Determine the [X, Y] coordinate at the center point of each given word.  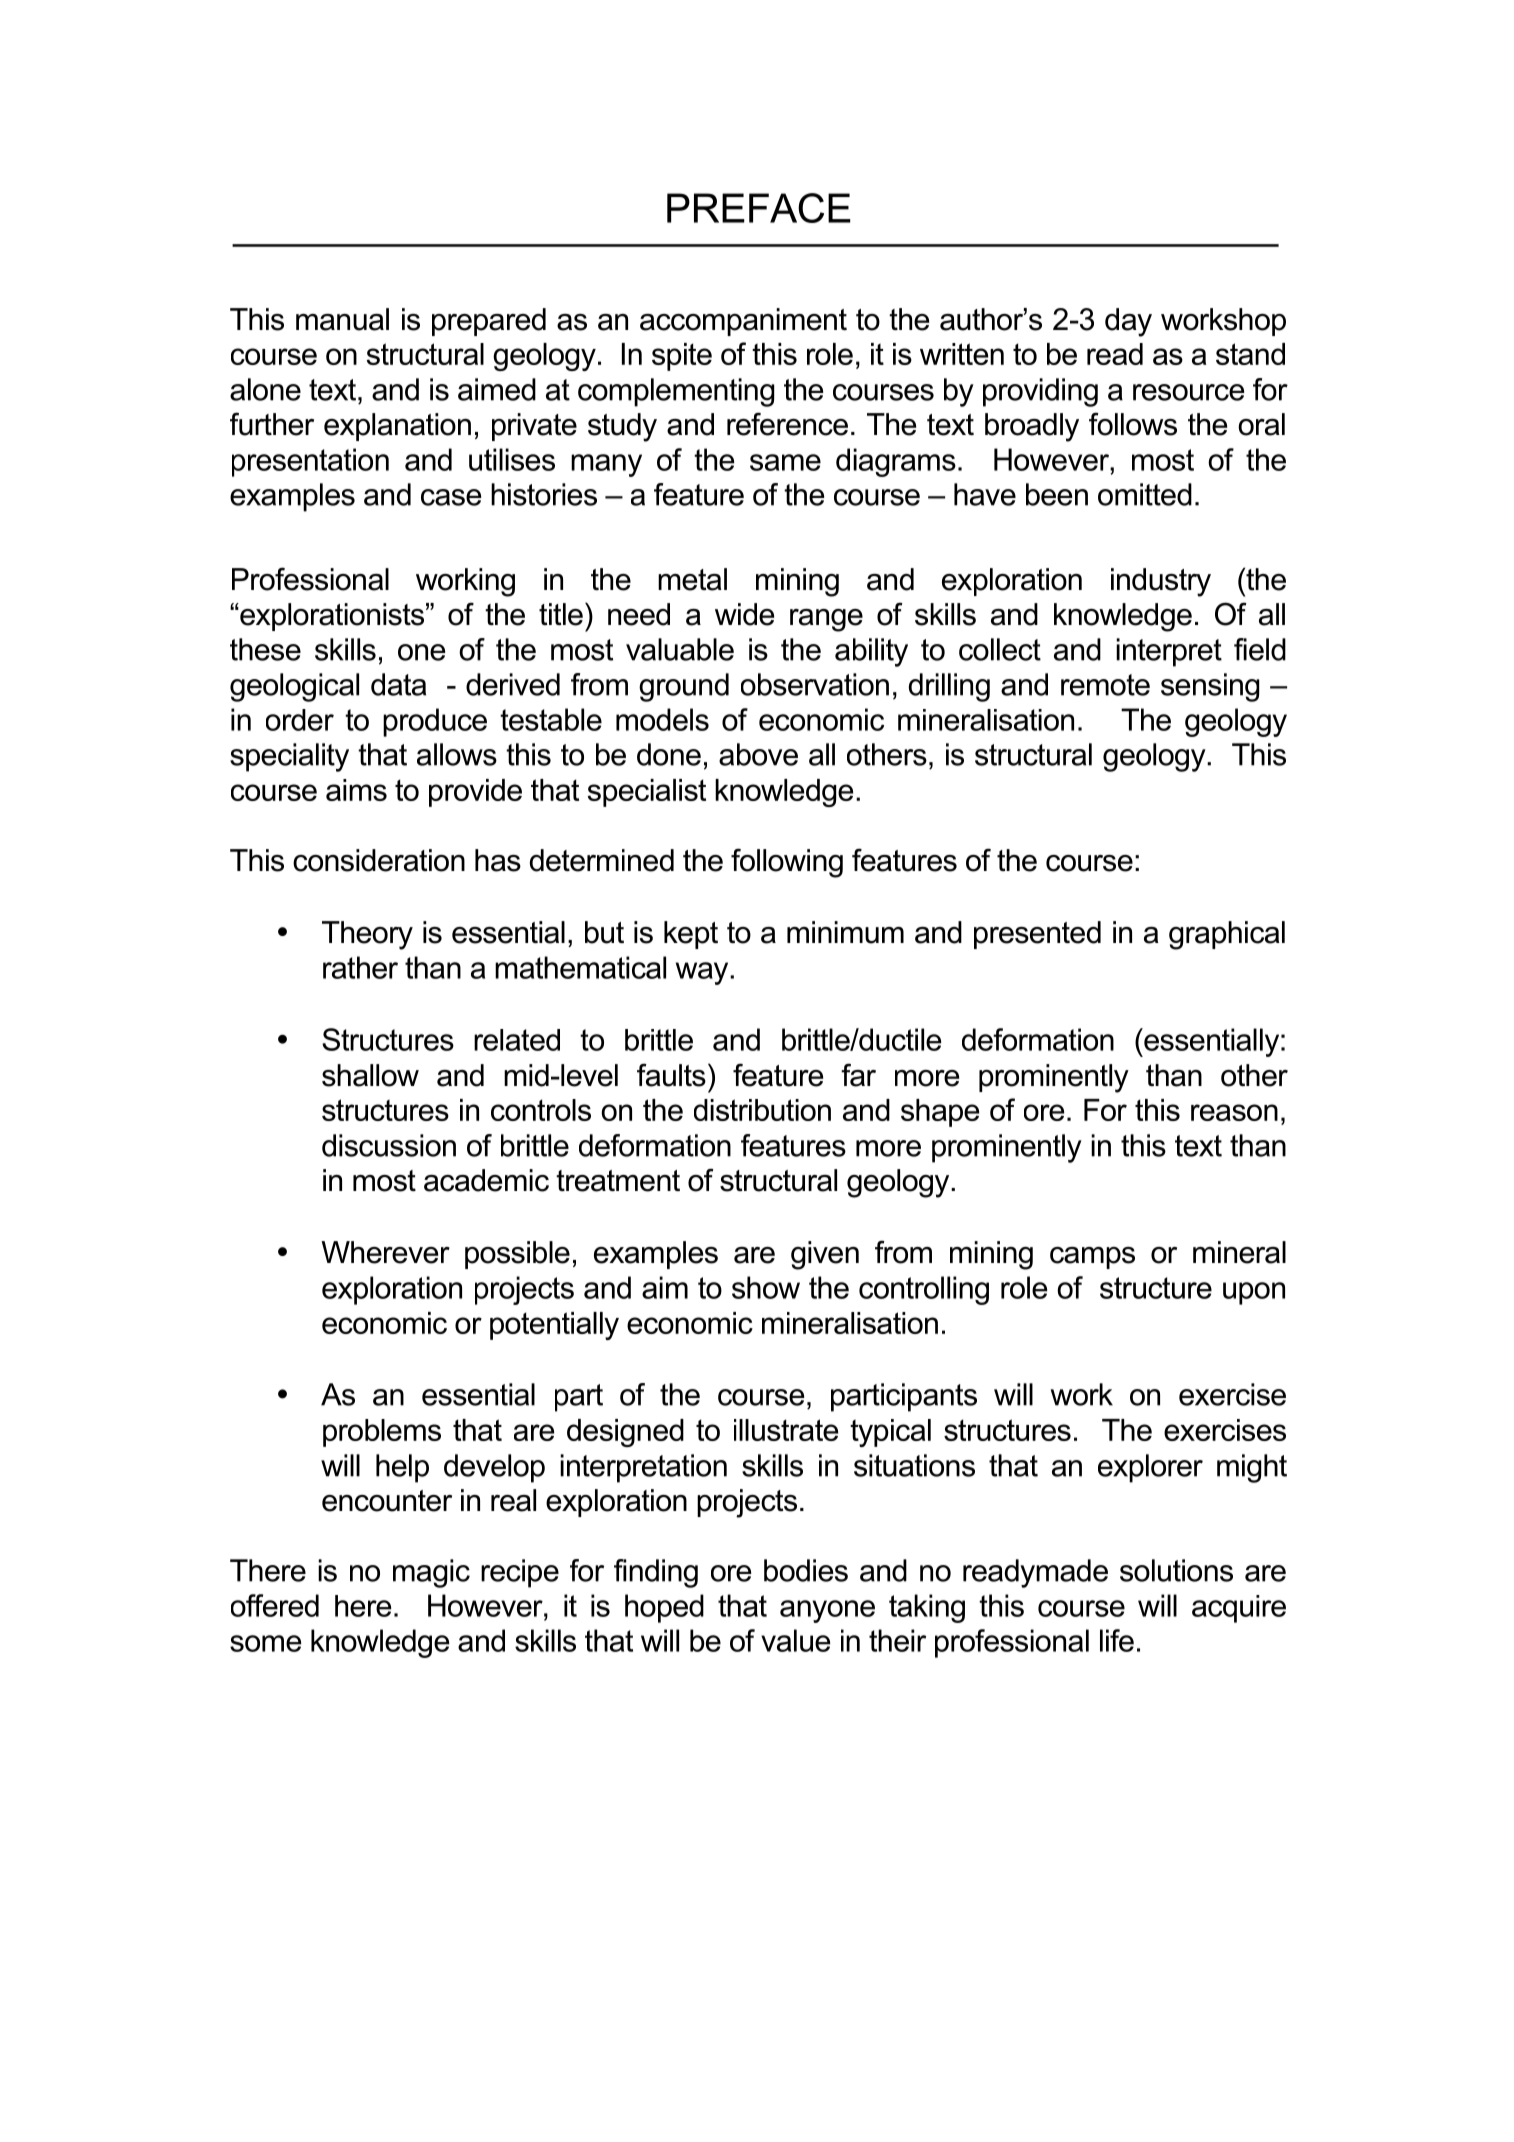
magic [431, 1573]
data [398, 684]
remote [1105, 685]
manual [342, 319]
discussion [389, 1145]
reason [1234, 1112]
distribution [762, 1110]
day [1128, 322]
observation [815, 684]
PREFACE [759, 208]
